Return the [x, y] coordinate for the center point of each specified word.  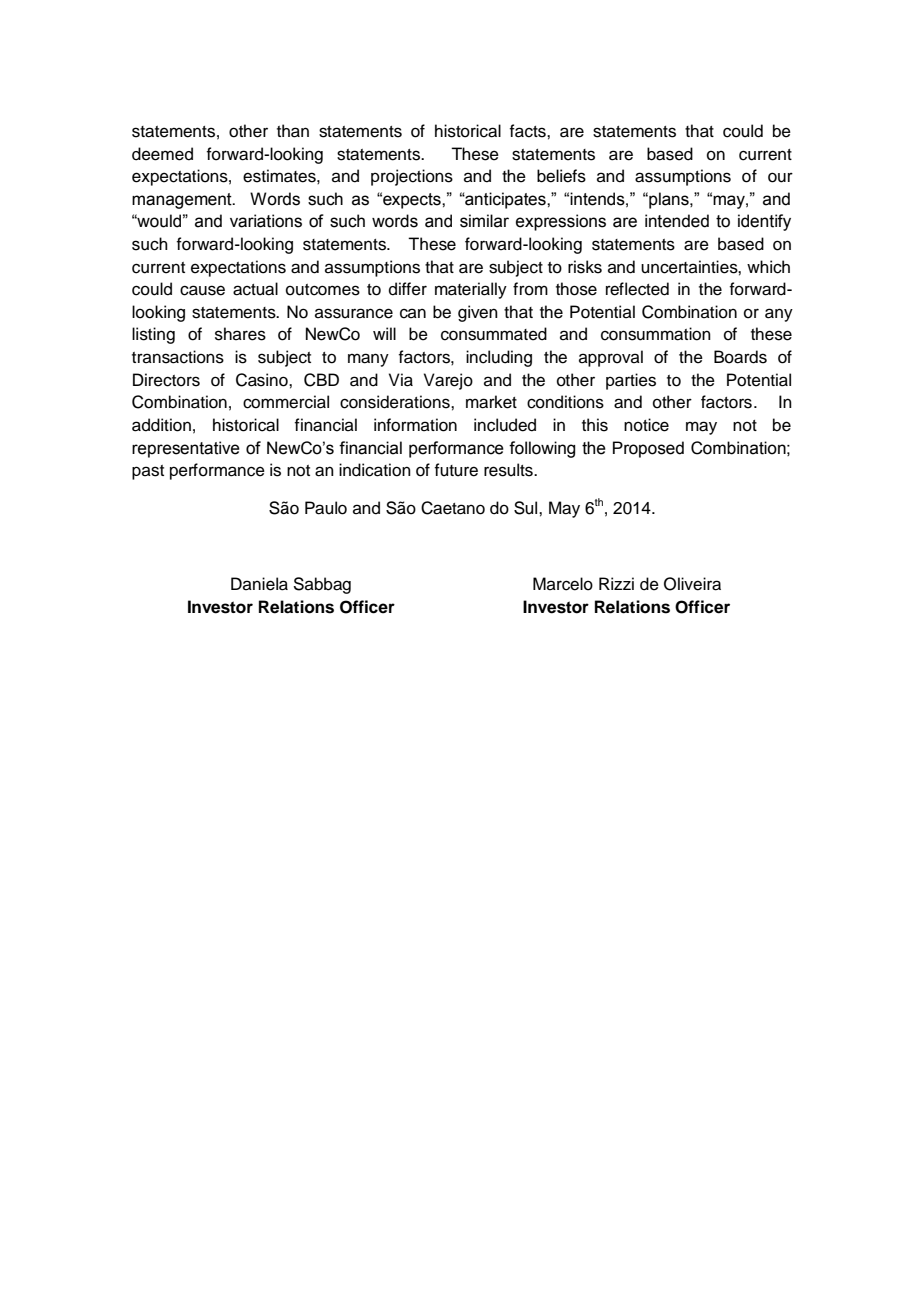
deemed [162, 154]
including [499, 358]
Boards [740, 357]
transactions [178, 357]
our [780, 177]
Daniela [259, 584]
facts [528, 131]
